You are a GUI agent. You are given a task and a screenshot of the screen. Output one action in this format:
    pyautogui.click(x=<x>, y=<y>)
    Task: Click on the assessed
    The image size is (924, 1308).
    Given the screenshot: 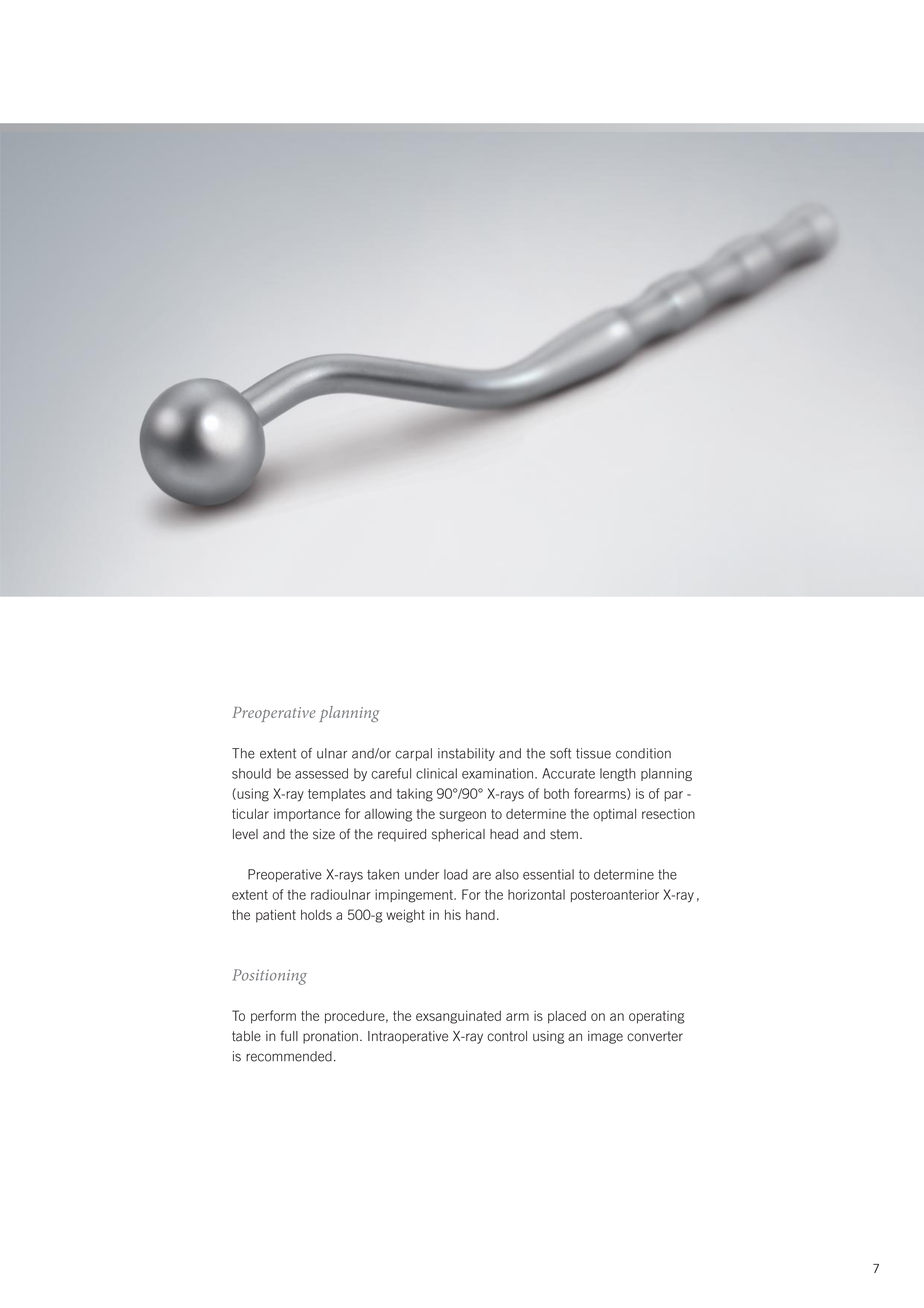 What is the action you would take?
    pyautogui.click(x=321, y=773)
